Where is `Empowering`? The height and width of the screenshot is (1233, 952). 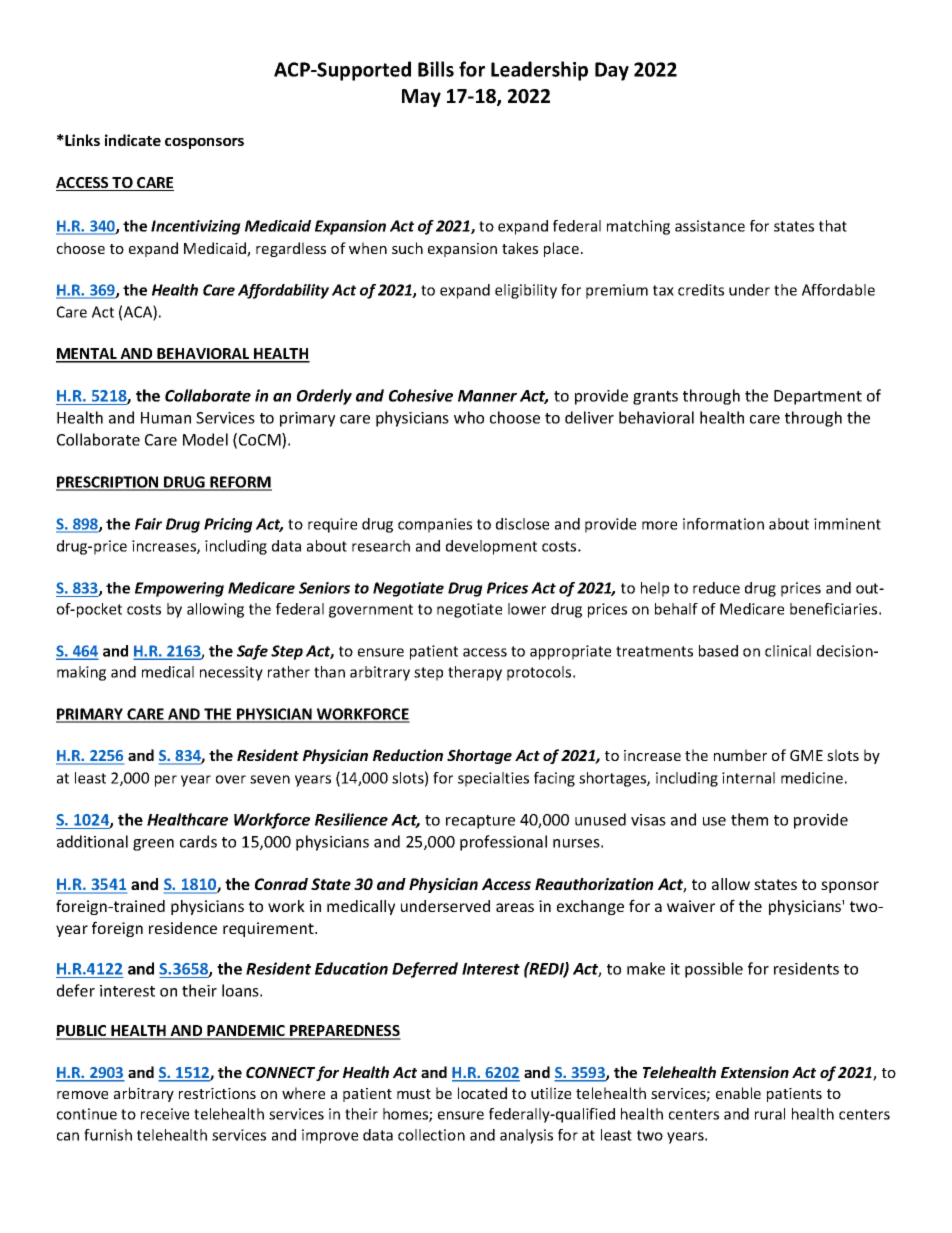 Empowering is located at coordinates (179, 589).
